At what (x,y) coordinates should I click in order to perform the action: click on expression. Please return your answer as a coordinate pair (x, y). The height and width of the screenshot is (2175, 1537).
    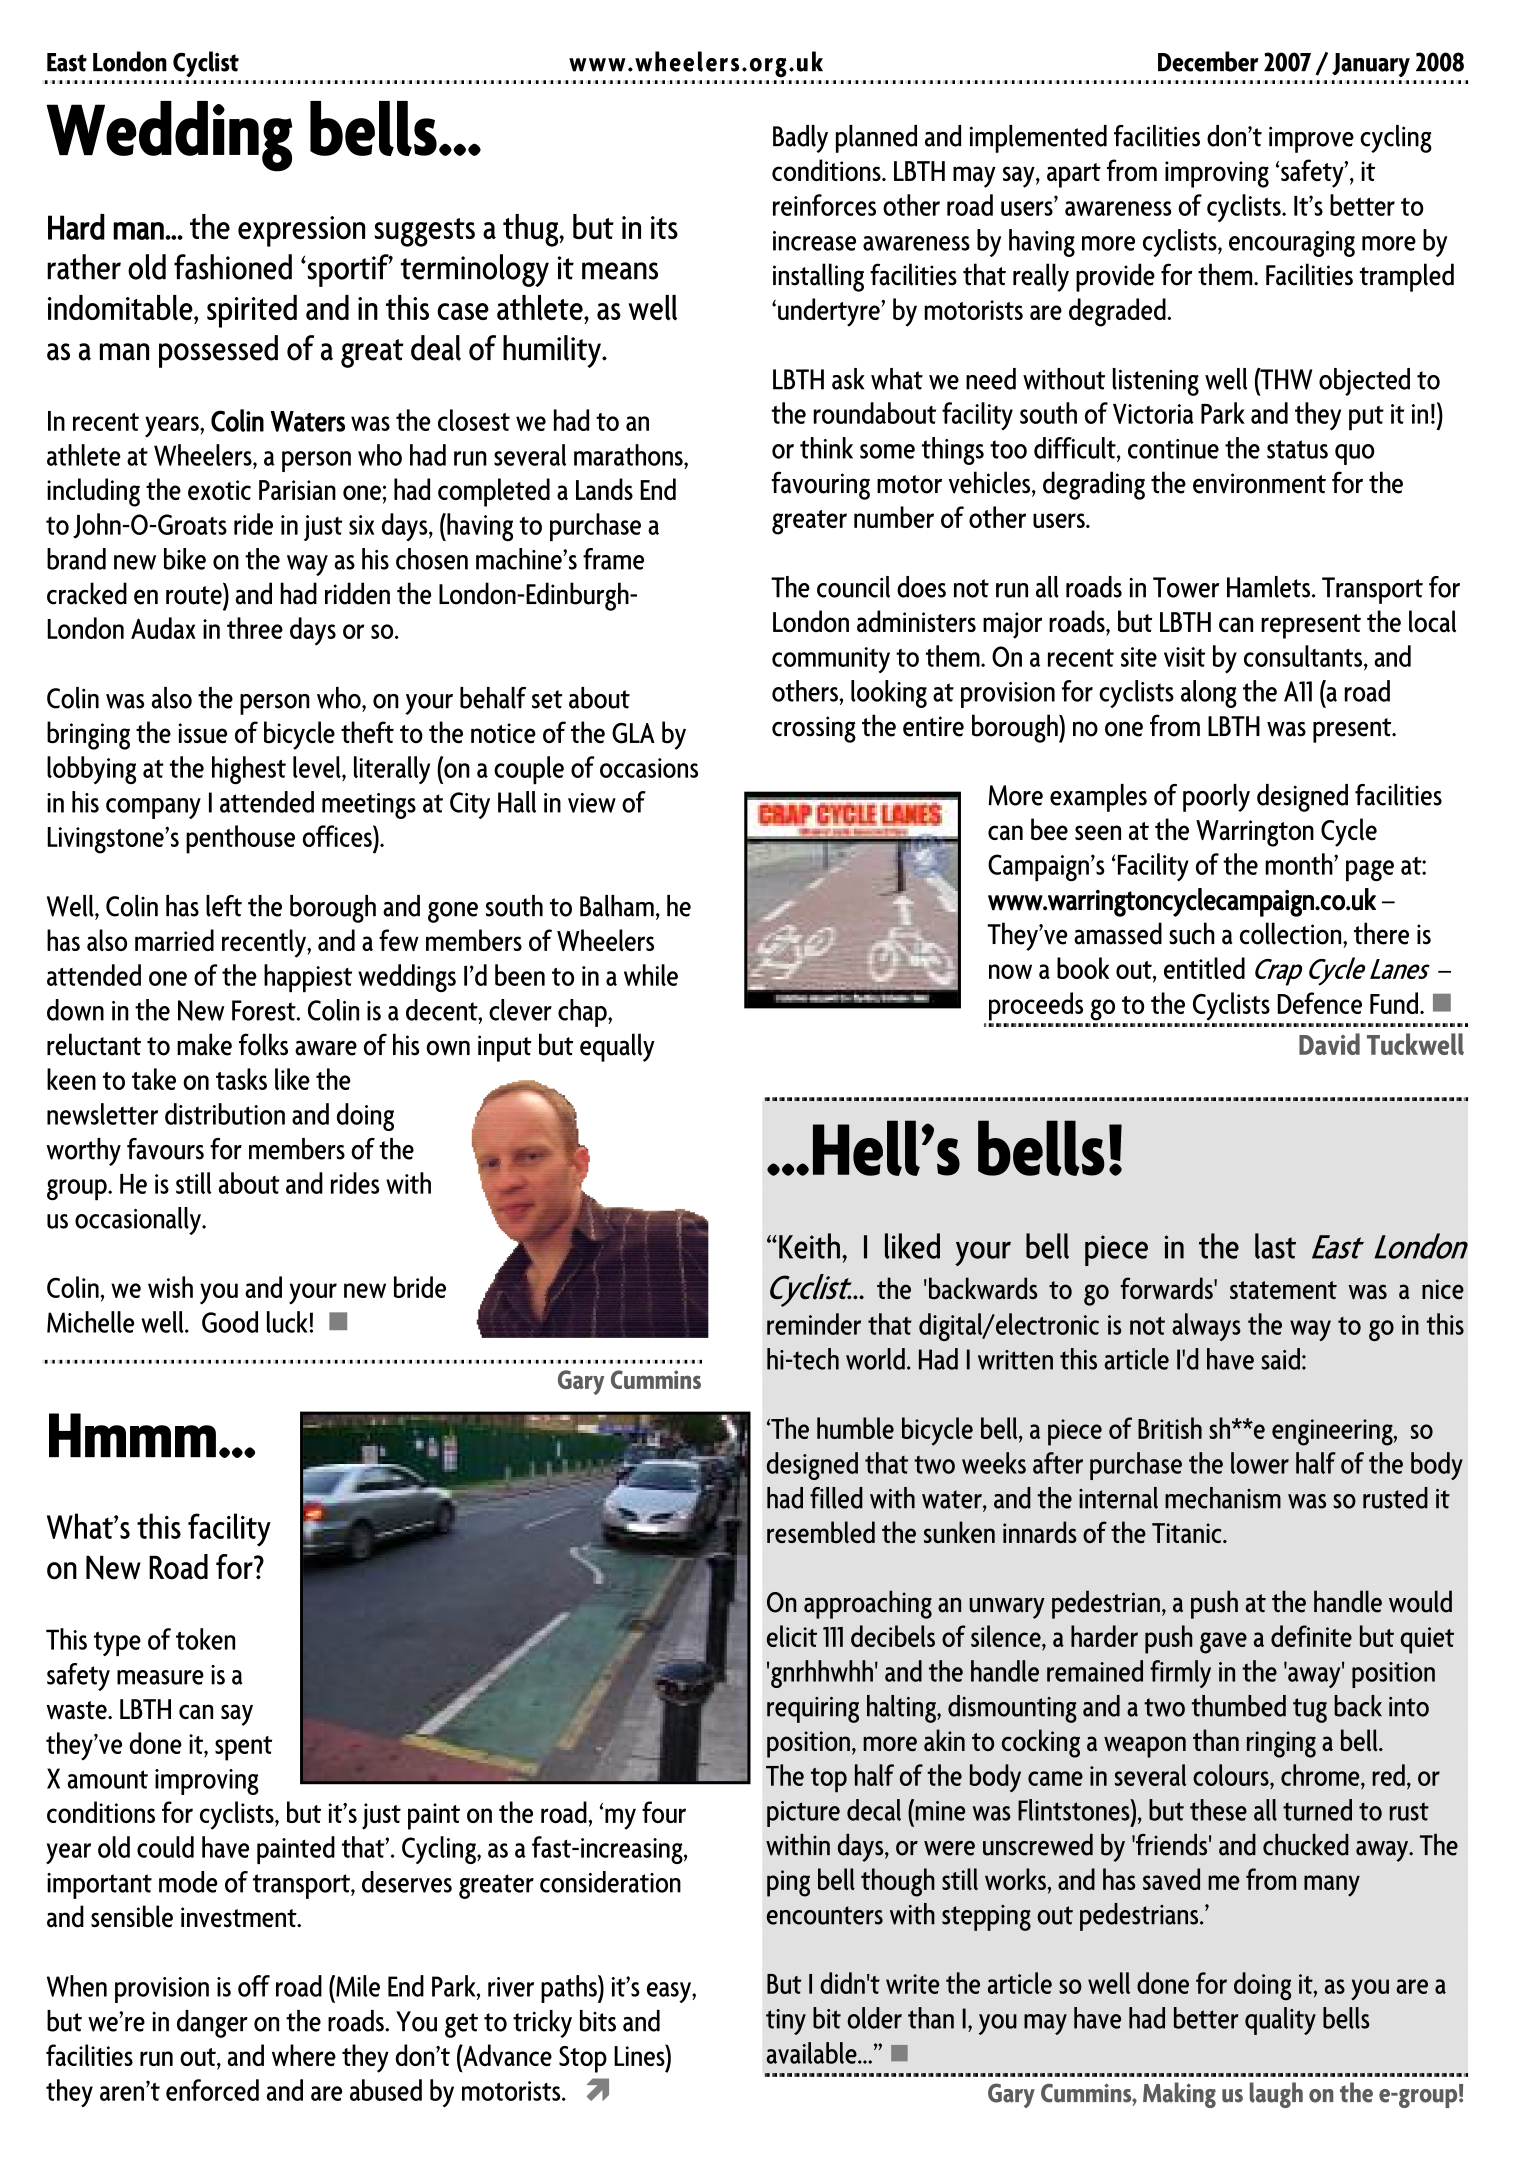
    Looking at the image, I should click on (301, 231).
